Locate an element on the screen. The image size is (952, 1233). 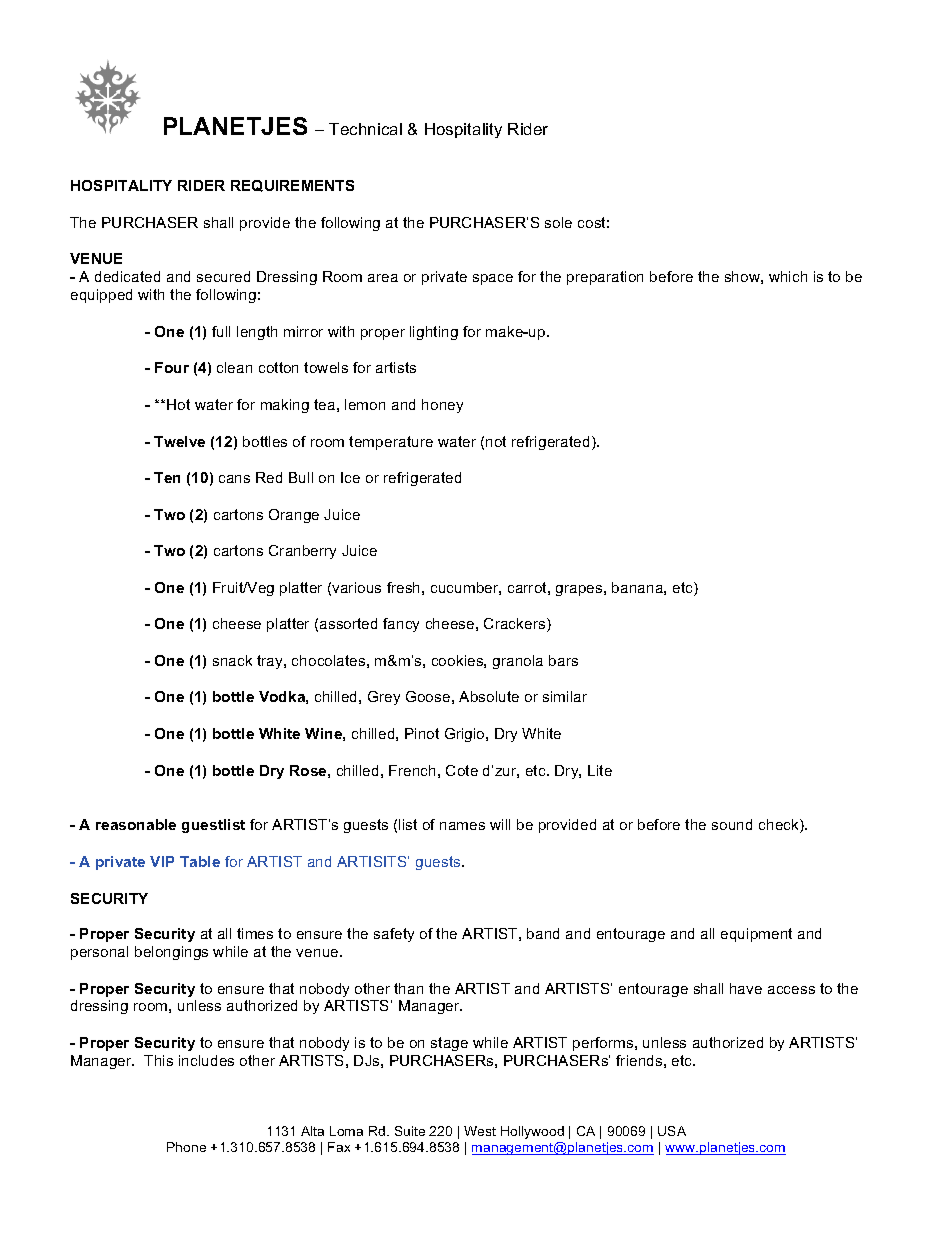
REQUIREMENTS is located at coordinates (292, 186).
